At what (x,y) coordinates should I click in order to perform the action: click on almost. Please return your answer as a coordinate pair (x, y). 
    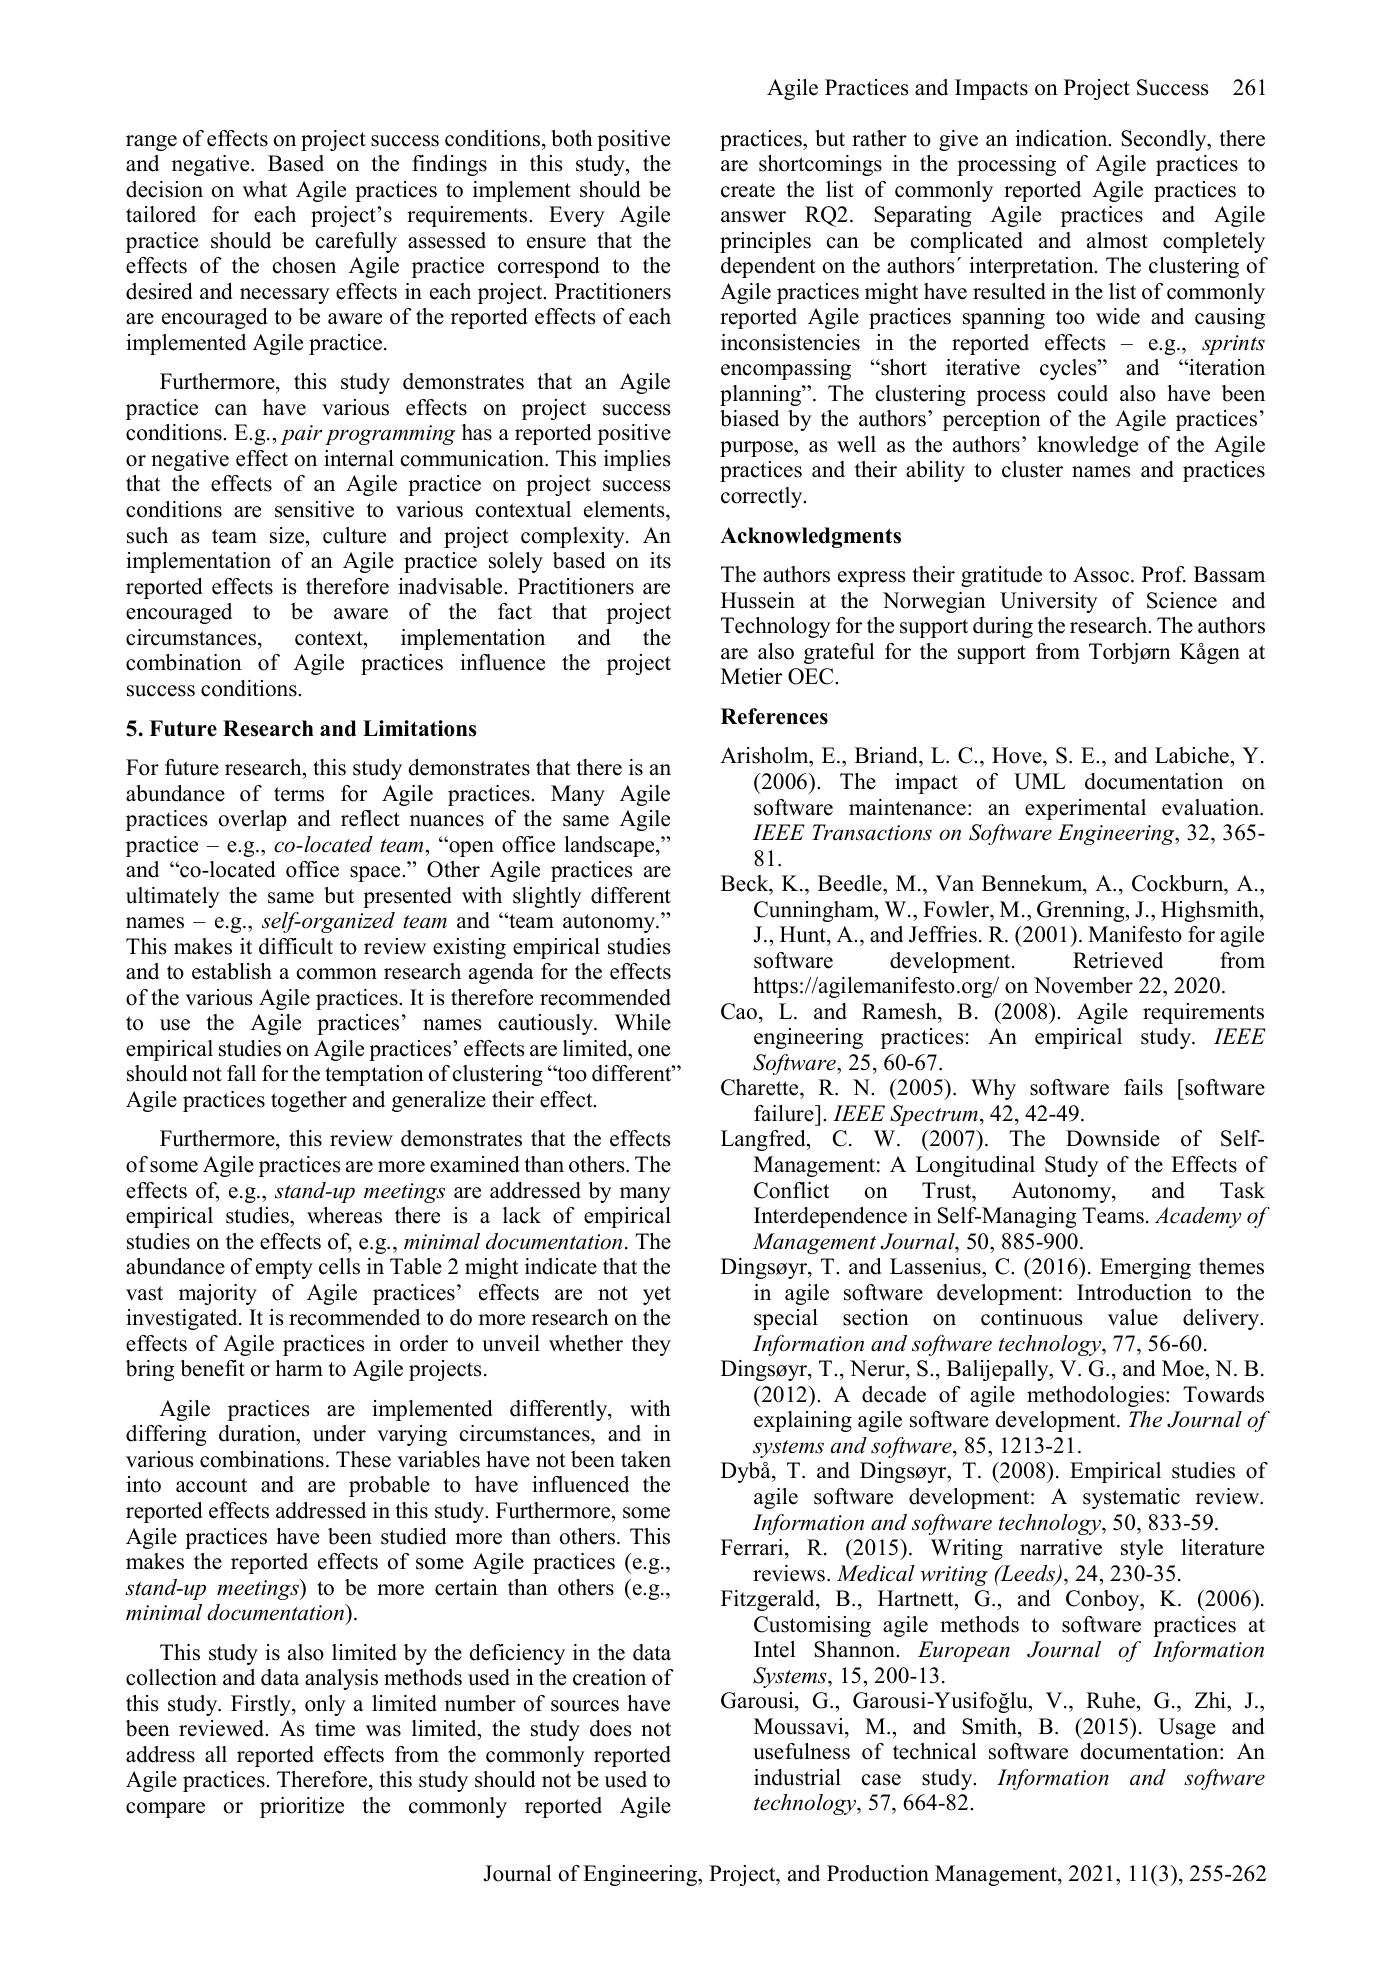
    Looking at the image, I should click on (1117, 240).
